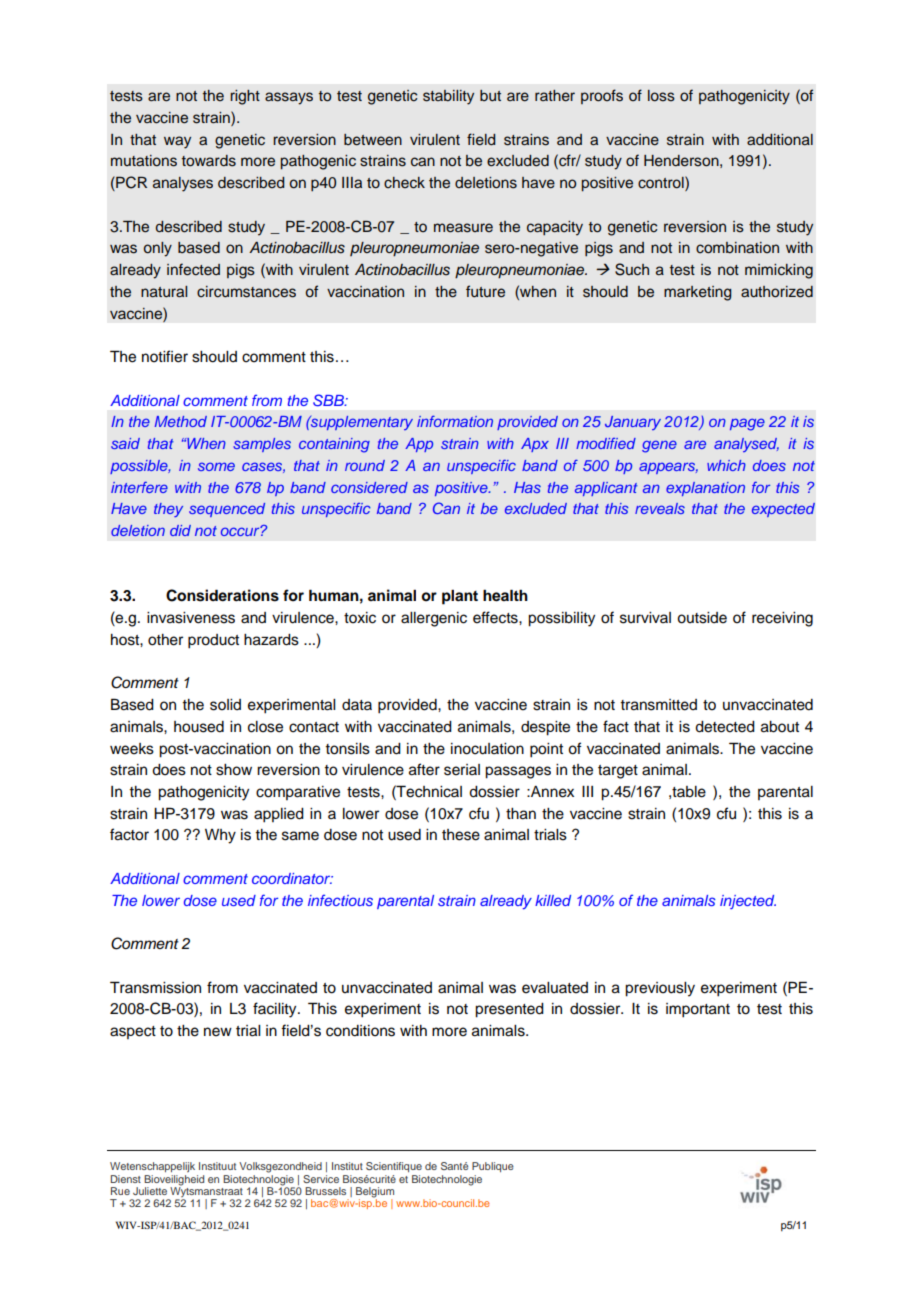  Describe the element at coordinates (725, 727) in the screenshot. I see `detected` at that location.
